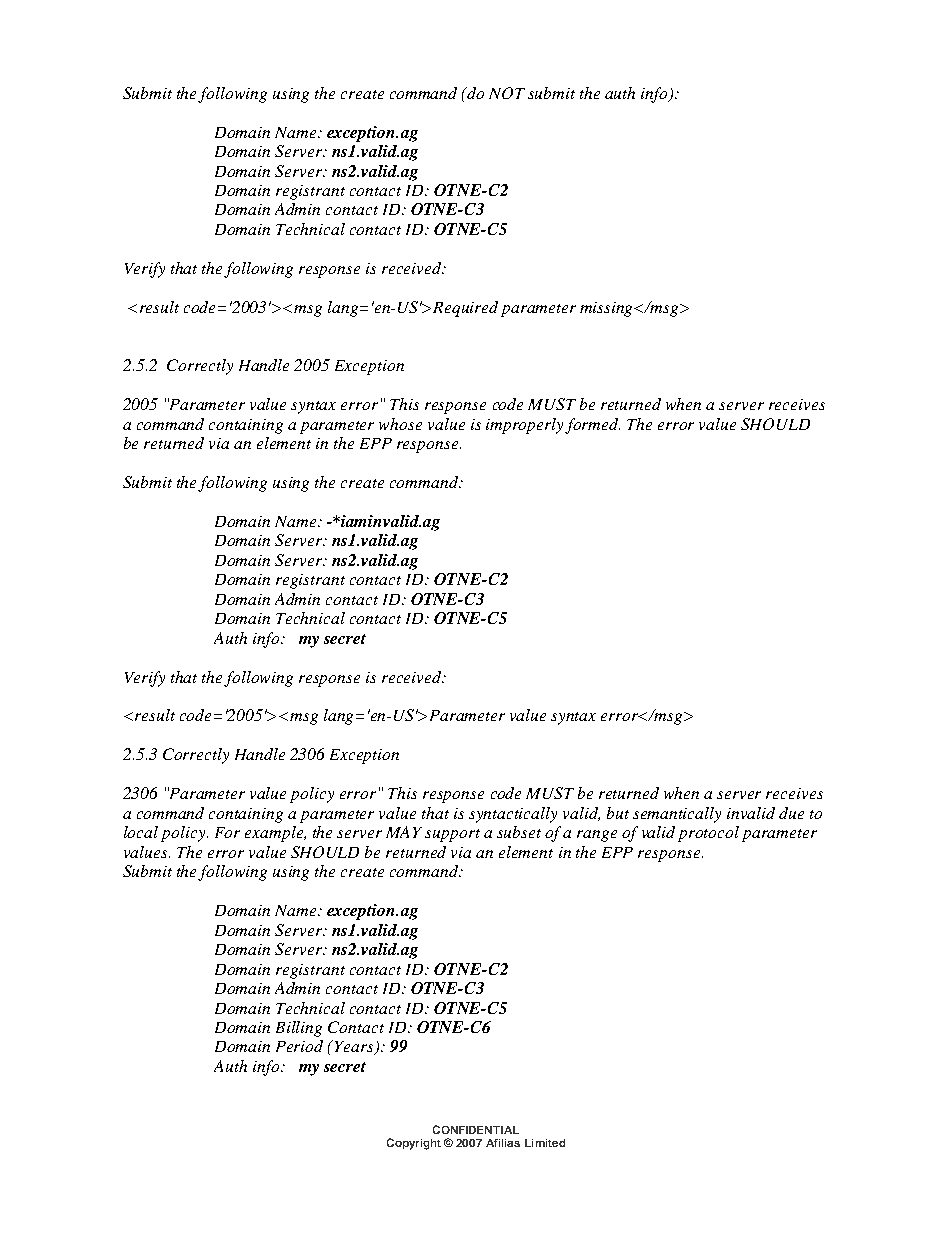  I want to click on NOT, so click(507, 93).
